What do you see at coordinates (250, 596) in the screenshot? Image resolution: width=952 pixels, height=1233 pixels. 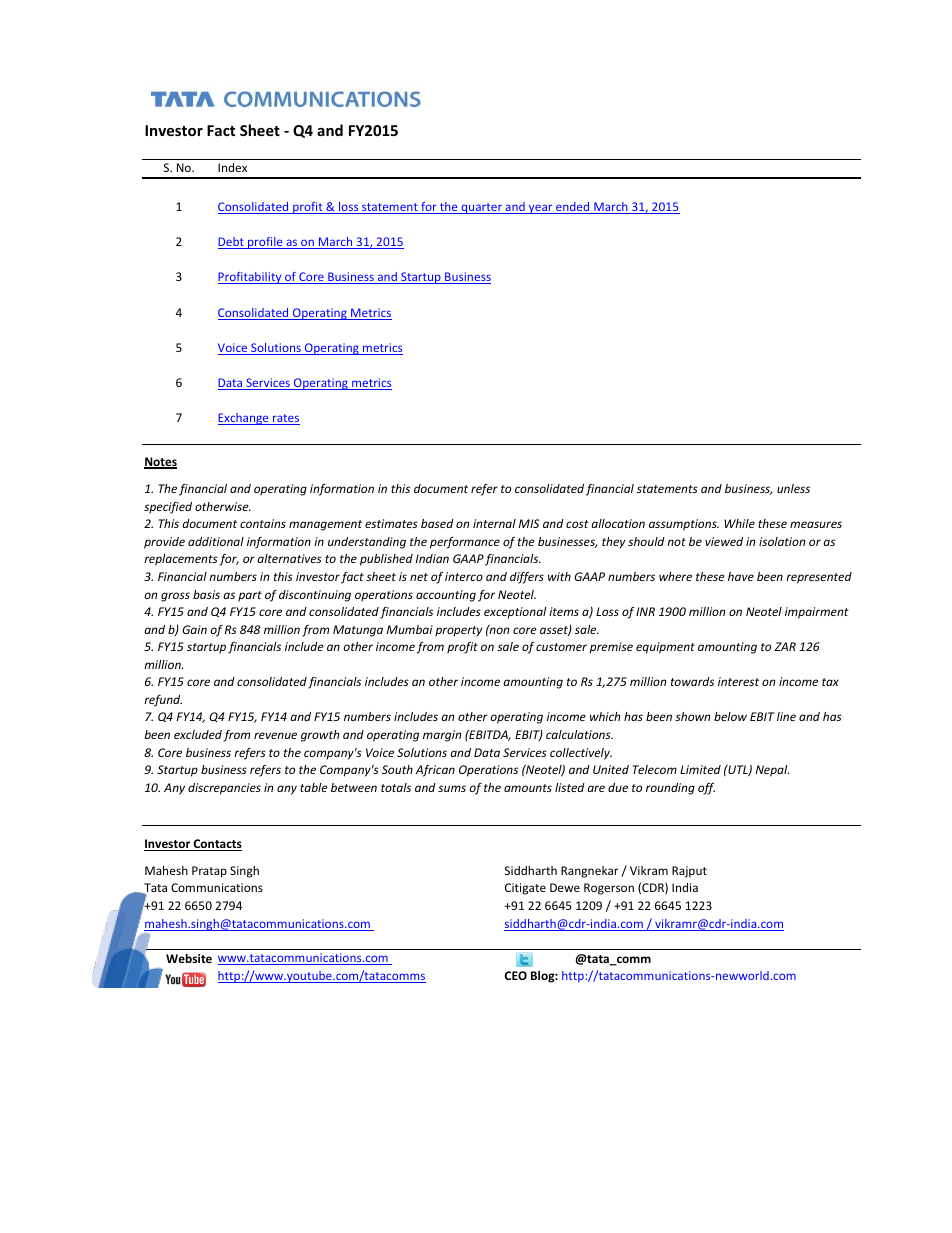 I see `part` at bounding box center [250, 596].
